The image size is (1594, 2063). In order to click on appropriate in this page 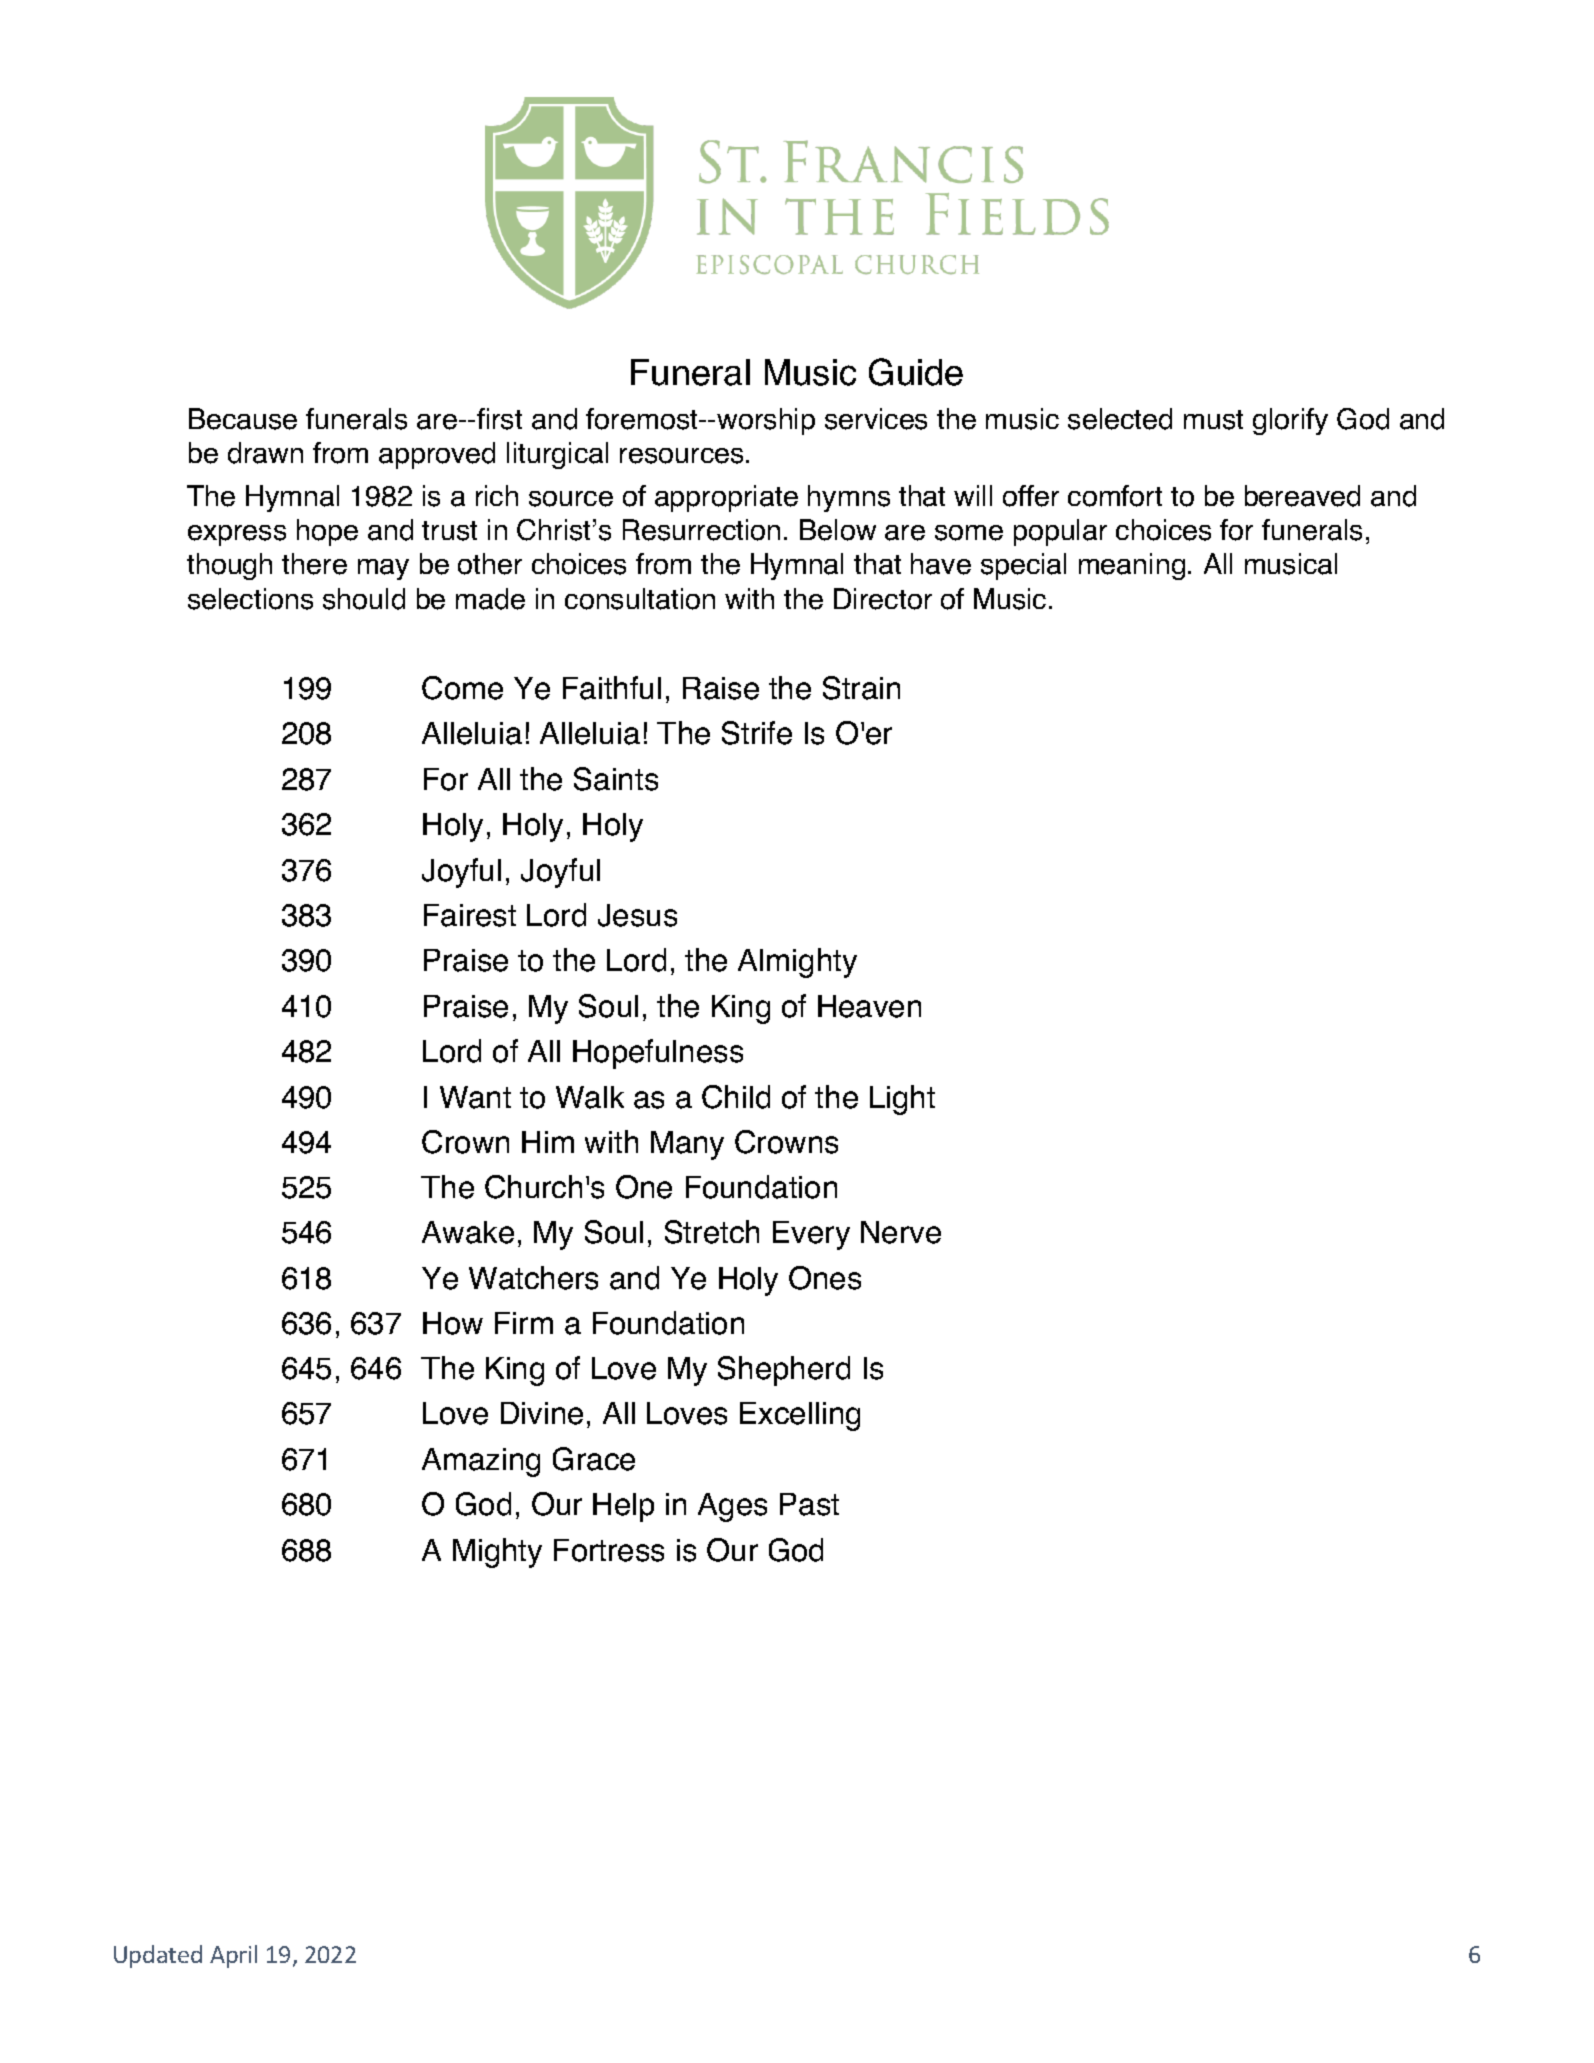, I will do `click(726, 498)`.
